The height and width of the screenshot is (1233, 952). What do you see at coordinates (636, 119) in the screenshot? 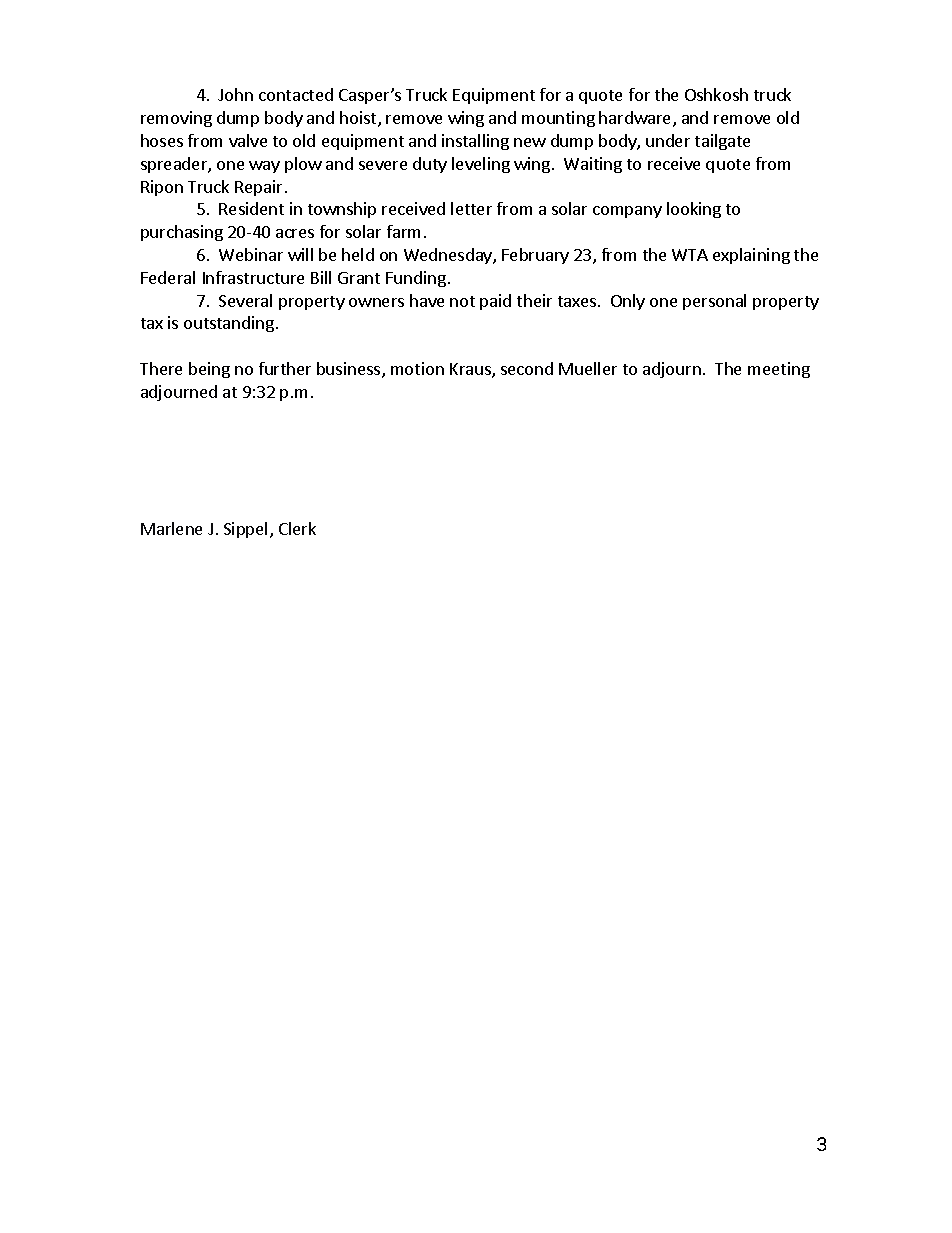
I see `hardware` at bounding box center [636, 119].
